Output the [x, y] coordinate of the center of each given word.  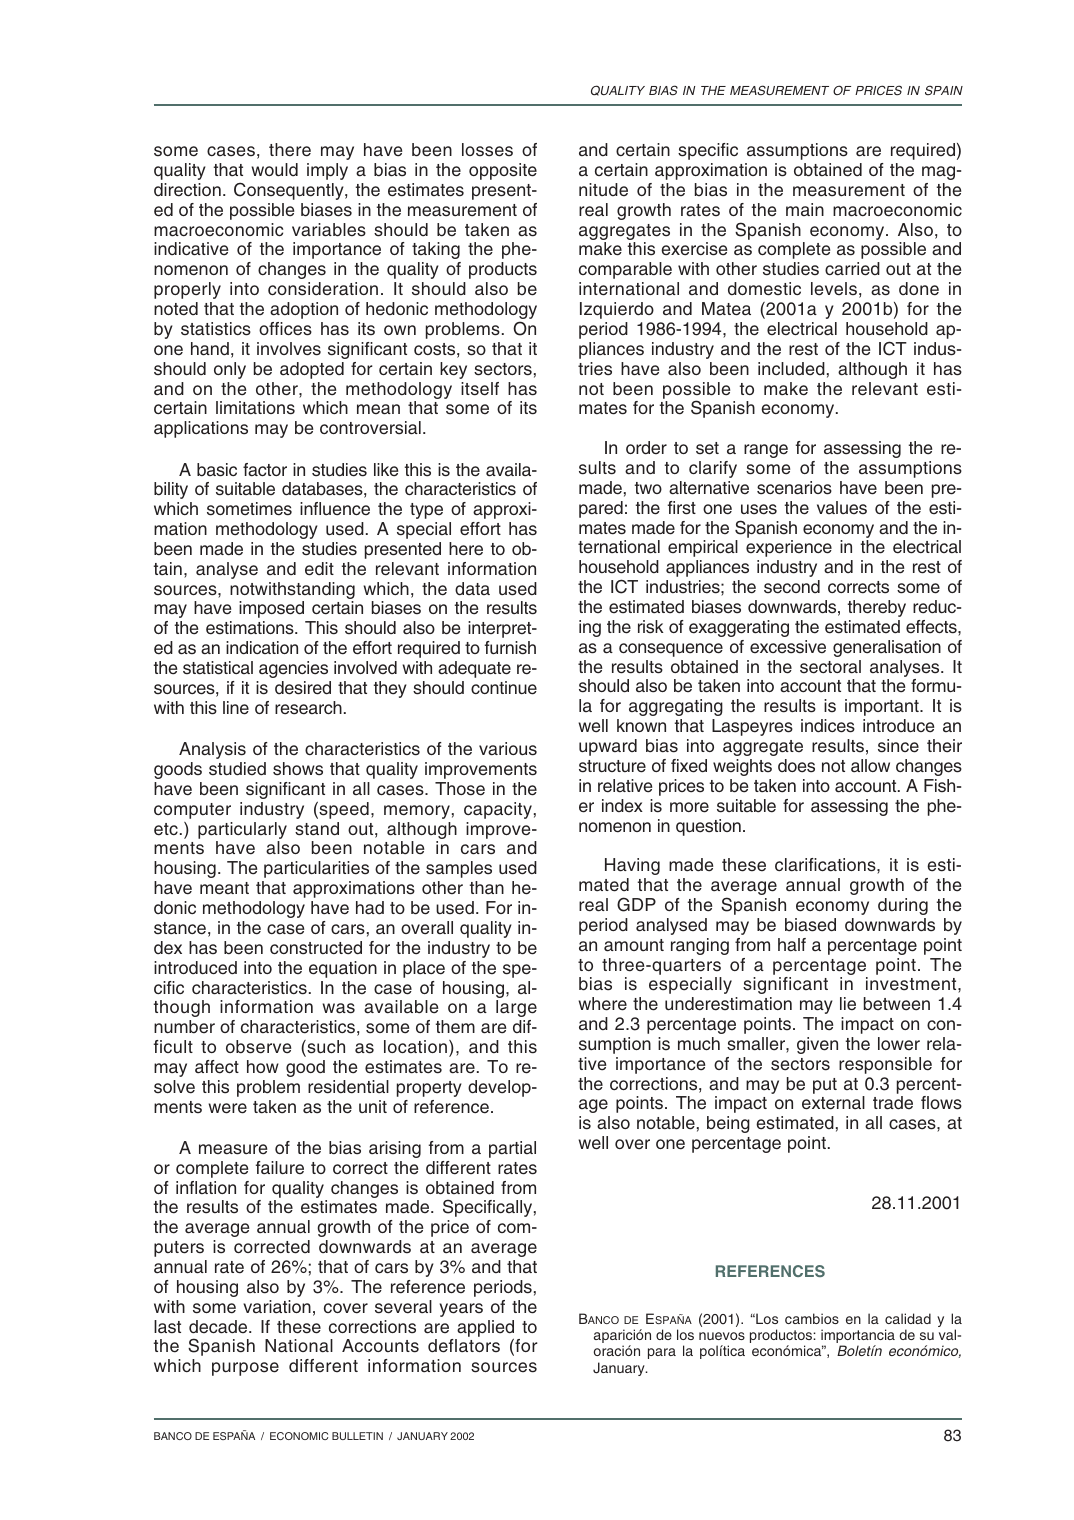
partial [512, 1149]
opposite [503, 171]
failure [280, 1168]
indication [262, 648]
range [766, 451]
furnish [510, 648]
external [833, 1103]
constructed [316, 948]
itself [480, 389]
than [487, 888]
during [903, 906]
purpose [245, 1369]
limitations [255, 408]
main [805, 209]
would [274, 170]
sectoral [830, 667]
